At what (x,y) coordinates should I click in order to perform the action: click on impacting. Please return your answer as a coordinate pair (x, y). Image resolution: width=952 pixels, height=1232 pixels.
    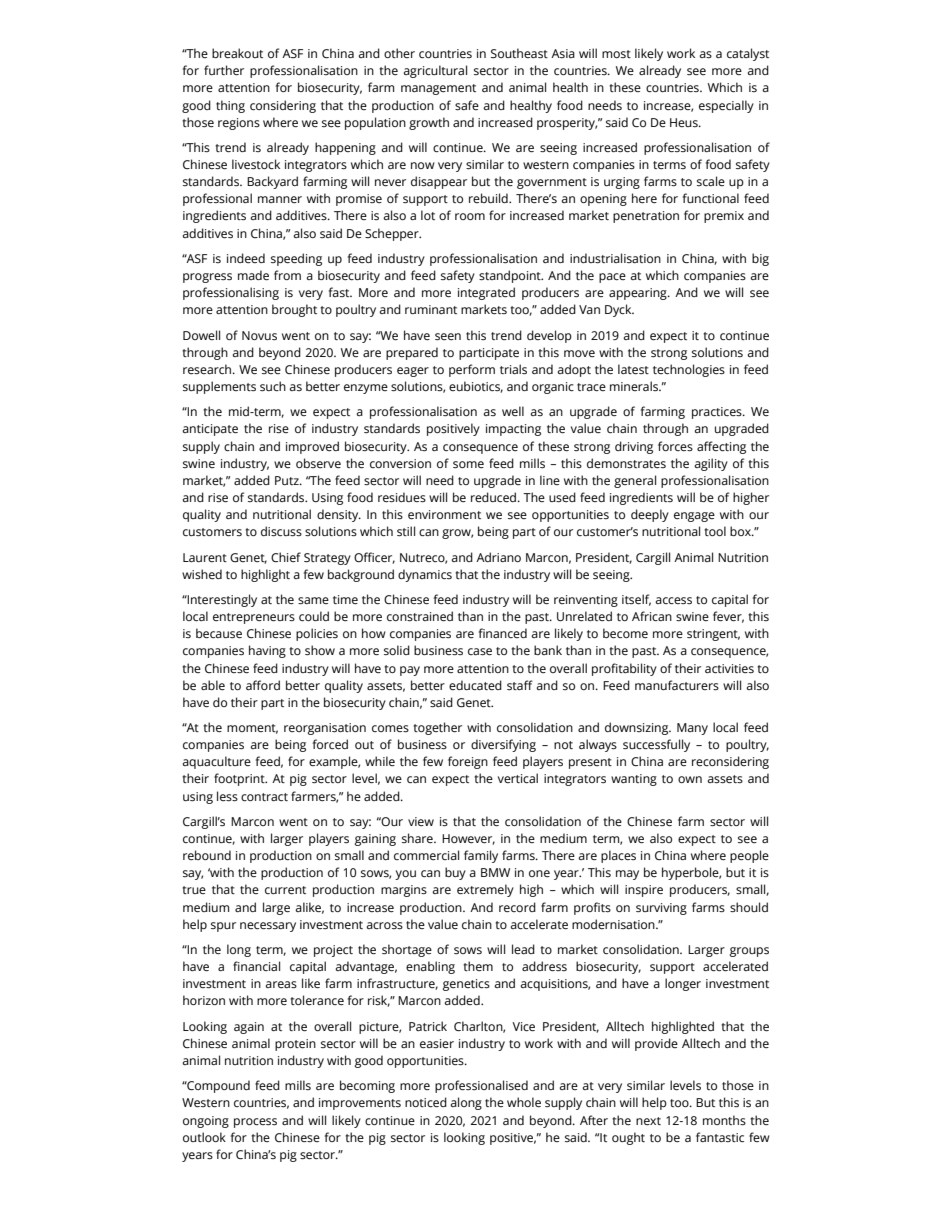
    Looking at the image, I should click on (513, 430).
